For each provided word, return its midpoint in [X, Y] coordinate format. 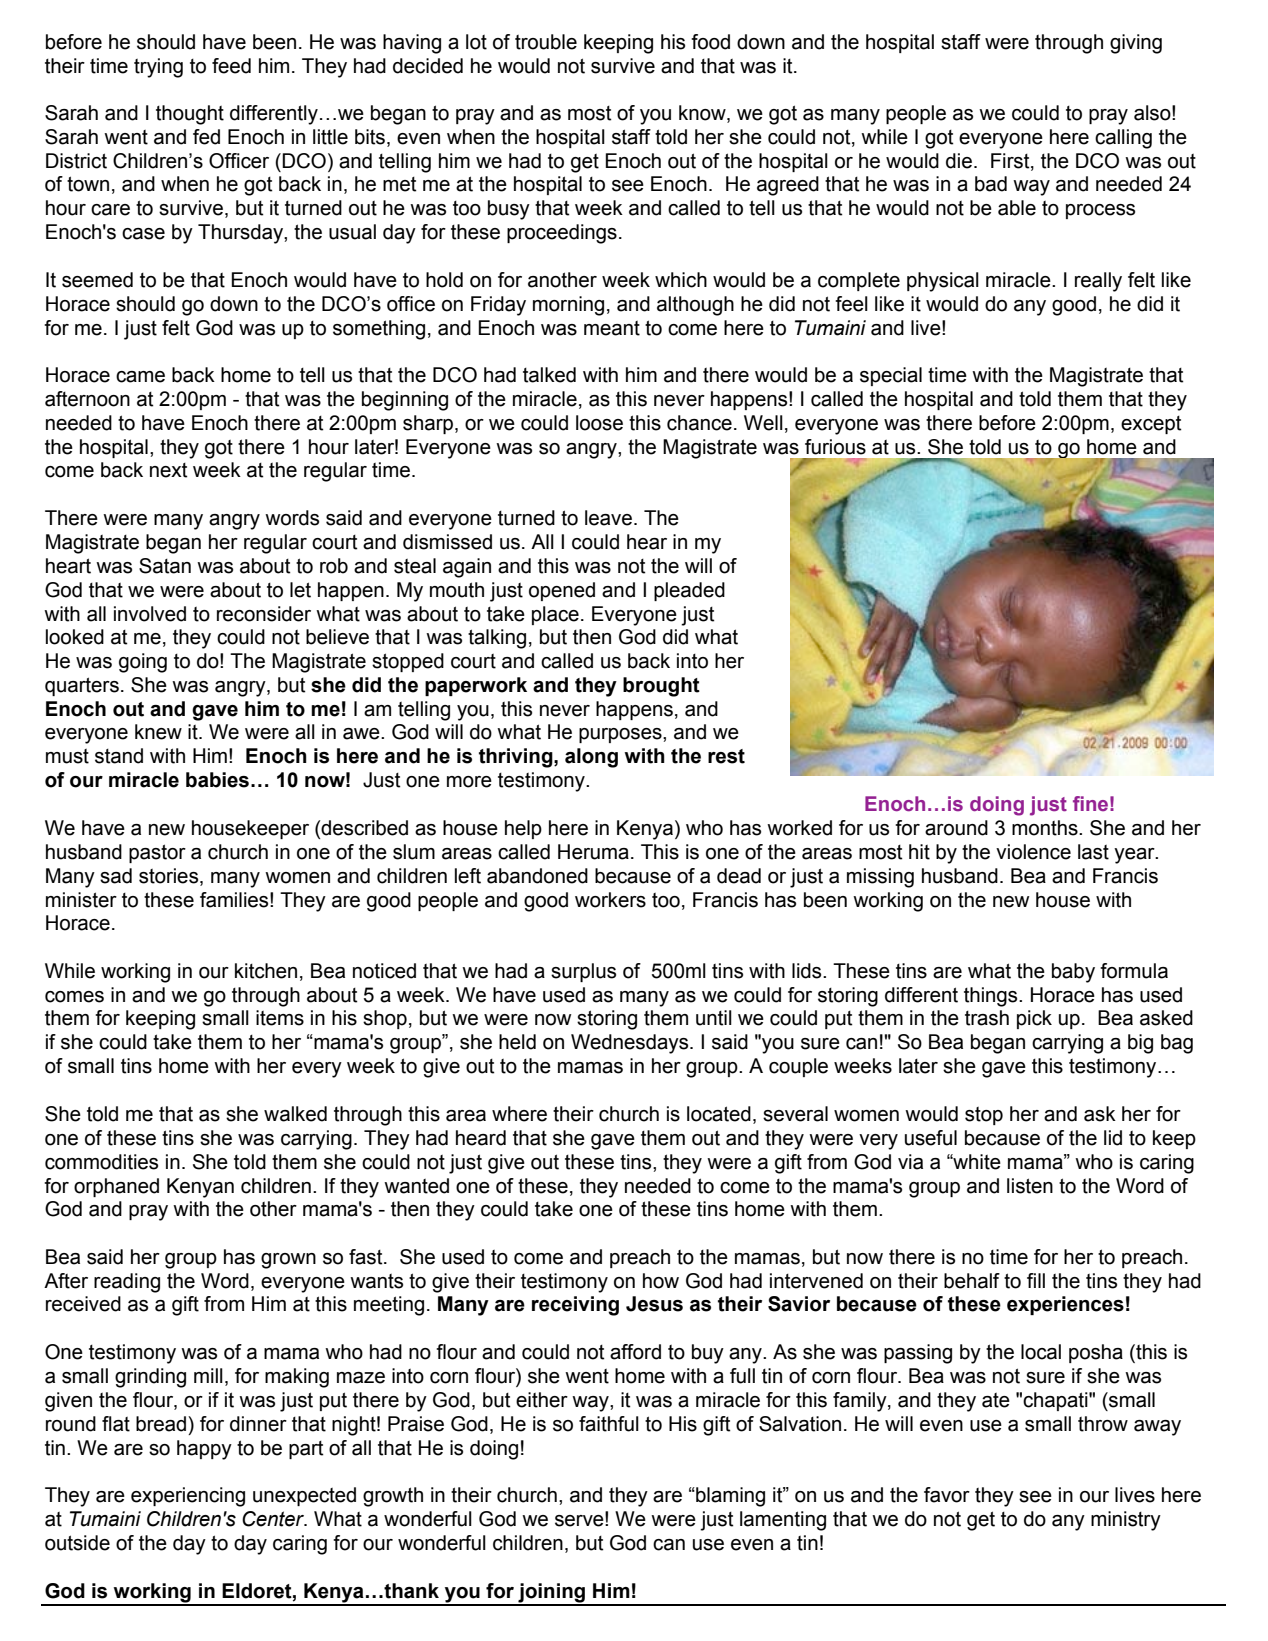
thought [190, 115]
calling [1123, 139]
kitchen [266, 971]
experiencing [188, 1497]
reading [127, 1283]
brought [661, 687]
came [140, 377]
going [143, 663]
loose [599, 423]
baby [1073, 973]
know [703, 114]
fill [1036, 1280]
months [1046, 828]
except [1151, 425]
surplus [583, 972]
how [661, 1281]
